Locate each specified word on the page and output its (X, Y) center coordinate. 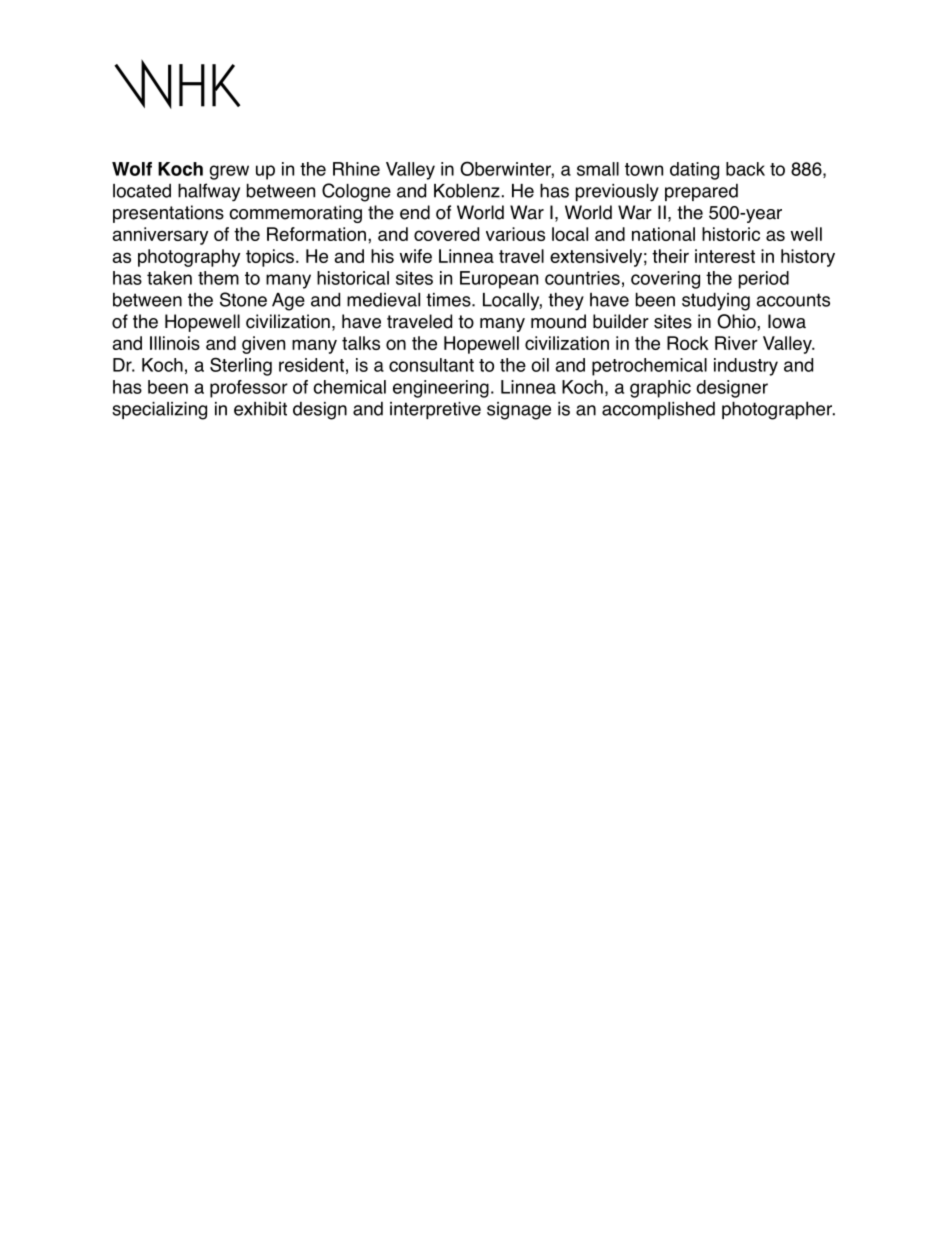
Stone (243, 299)
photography (189, 258)
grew (229, 172)
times (449, 300)
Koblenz (467, 190)
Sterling (241, 366)
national (663, 234)
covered (446, 234)
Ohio (737, 321)
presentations (168, 214)
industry (746, 367)
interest (725, 256)
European (499, 280)
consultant (431, 365)
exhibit (260, 408)
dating (694, 171)
